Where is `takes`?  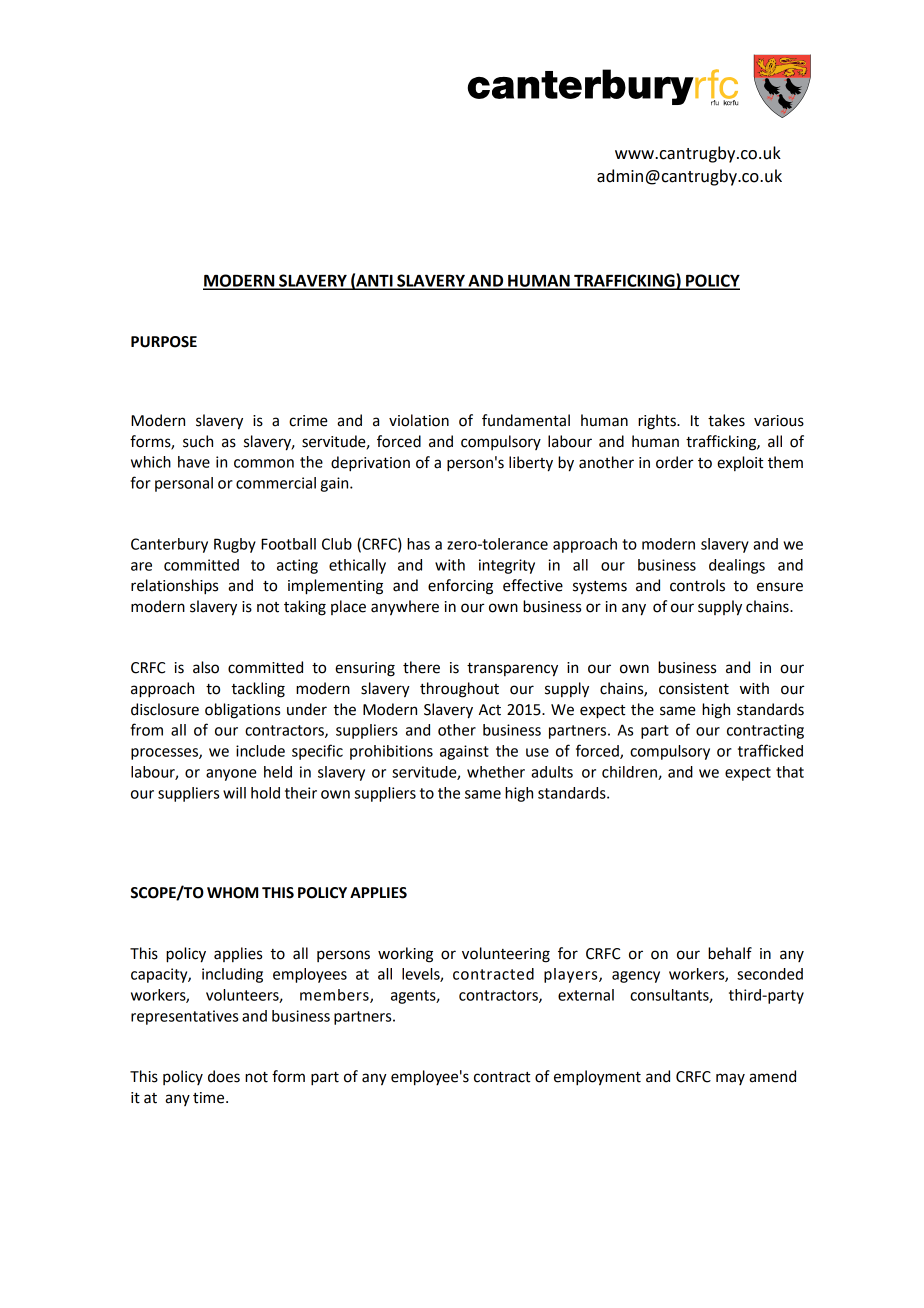
takes is located at coordinates (726, 420).
